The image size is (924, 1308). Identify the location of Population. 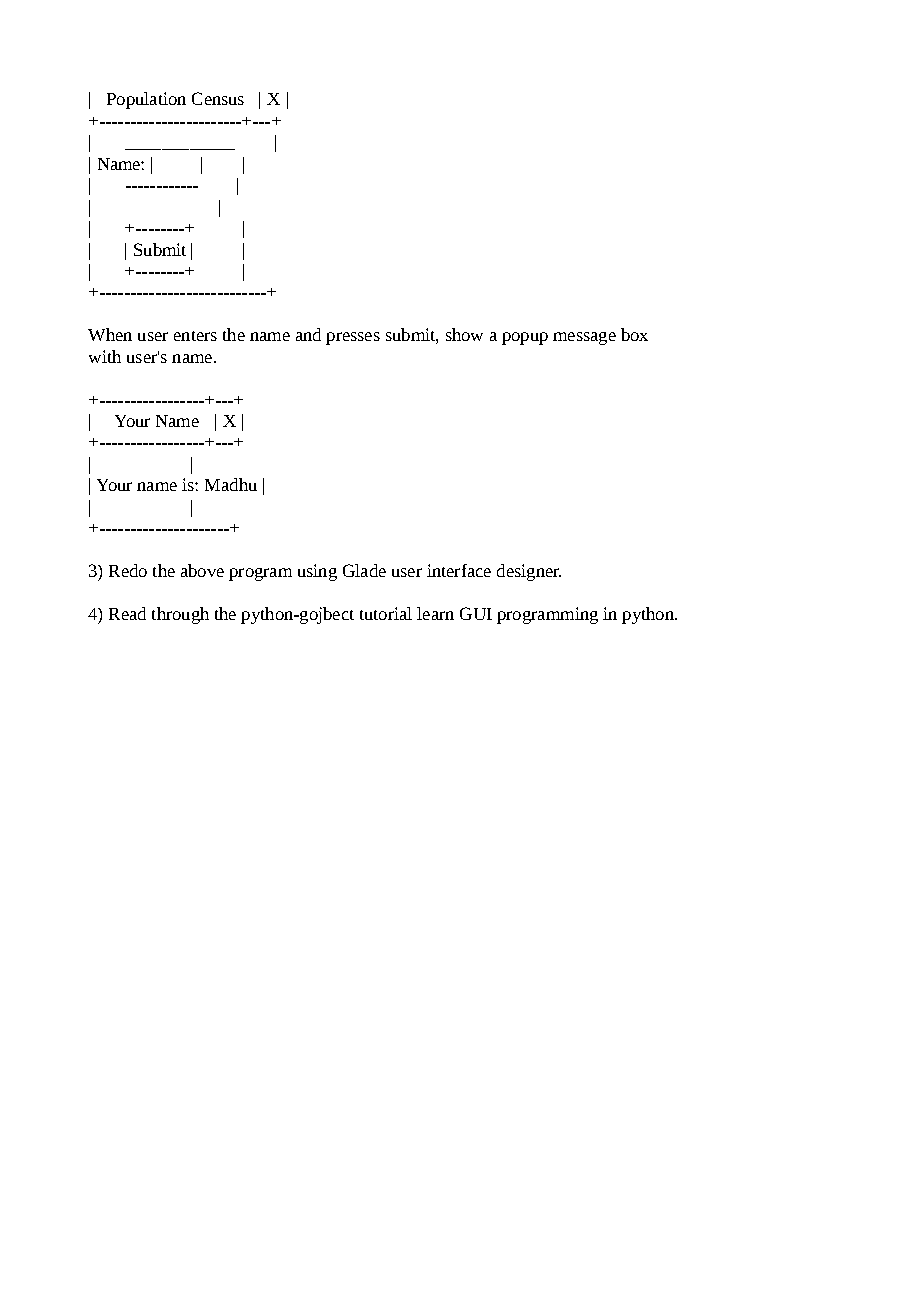
(146, 100).
